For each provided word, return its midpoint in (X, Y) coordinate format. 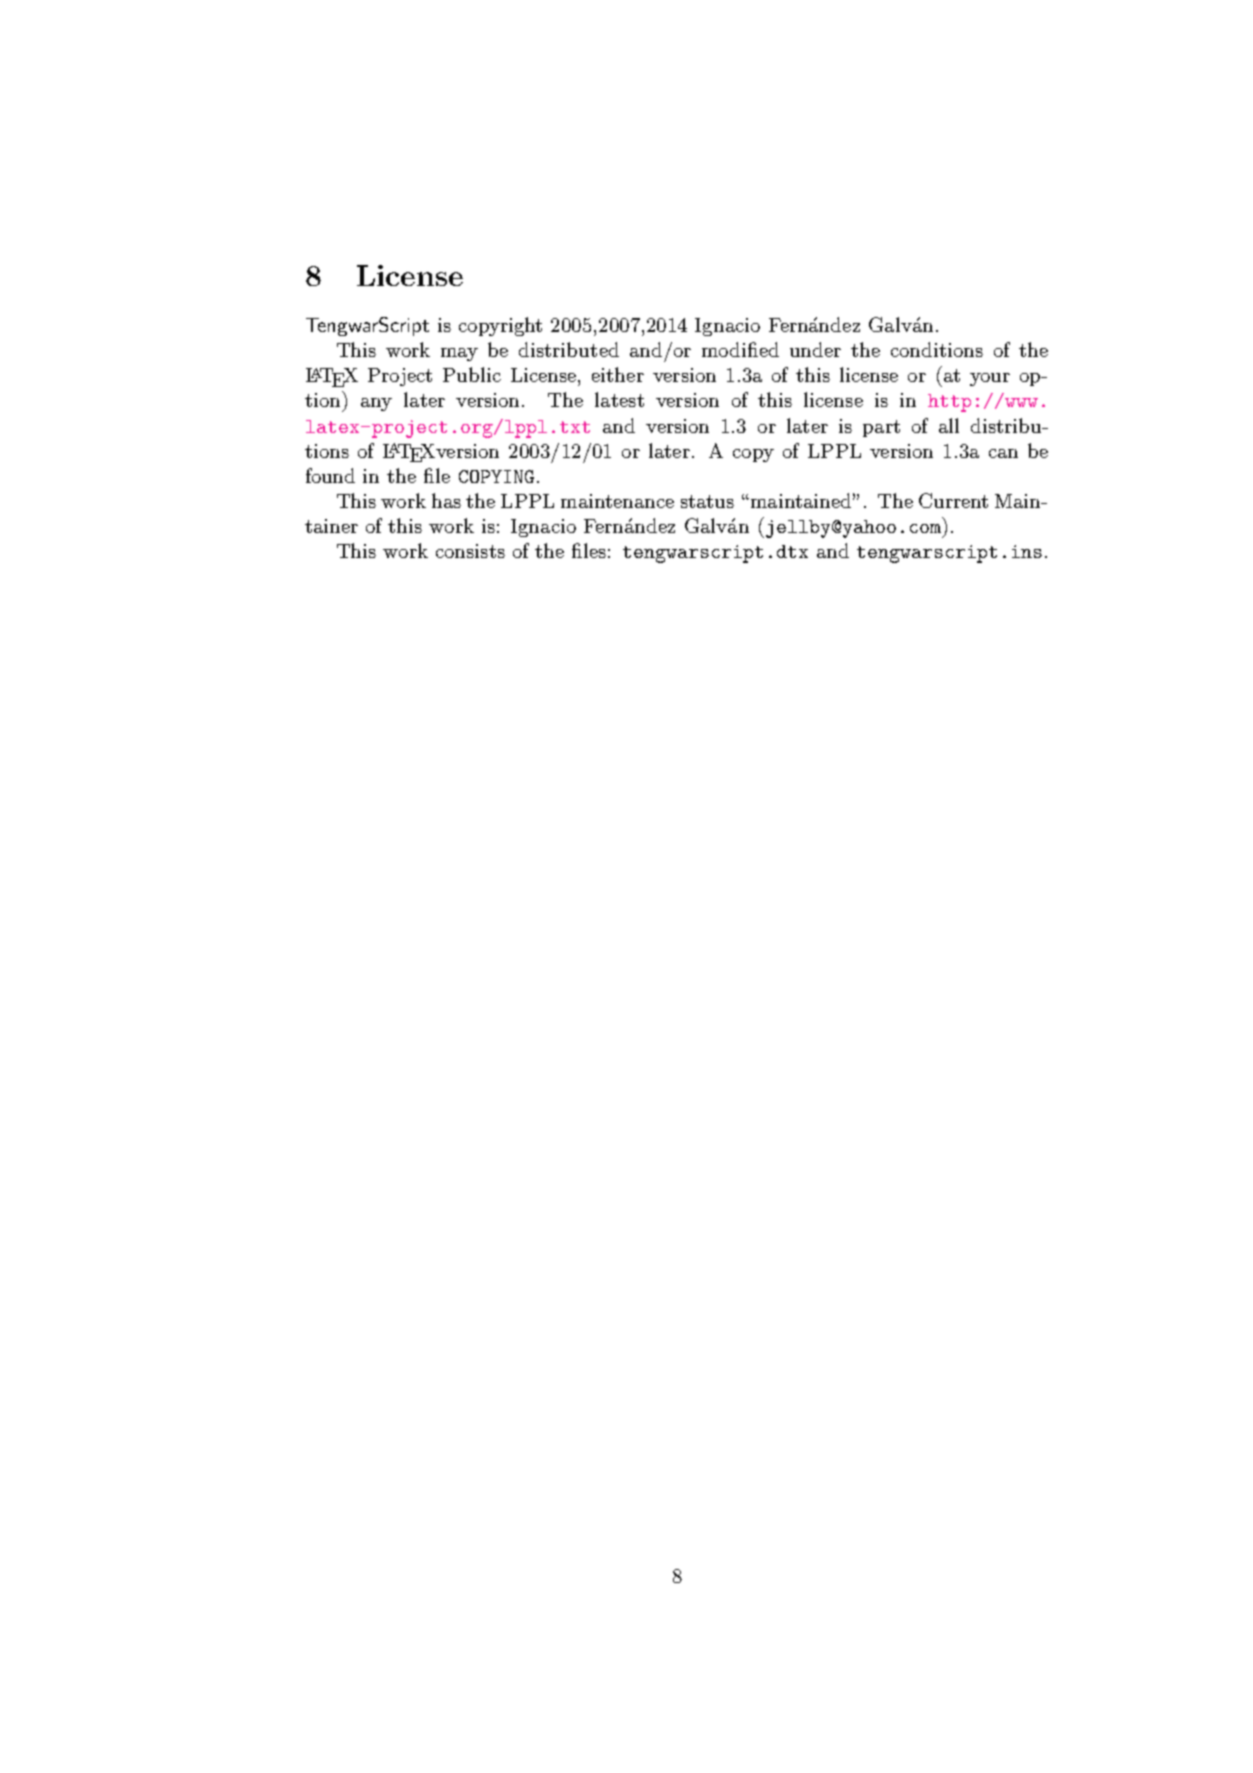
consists (470, 551)
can (1003, 453)
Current (953, 500)
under (815, 349)
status (707, 501)
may (459, 354)
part (881, 428)
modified (740, 349)
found (330, 475)
